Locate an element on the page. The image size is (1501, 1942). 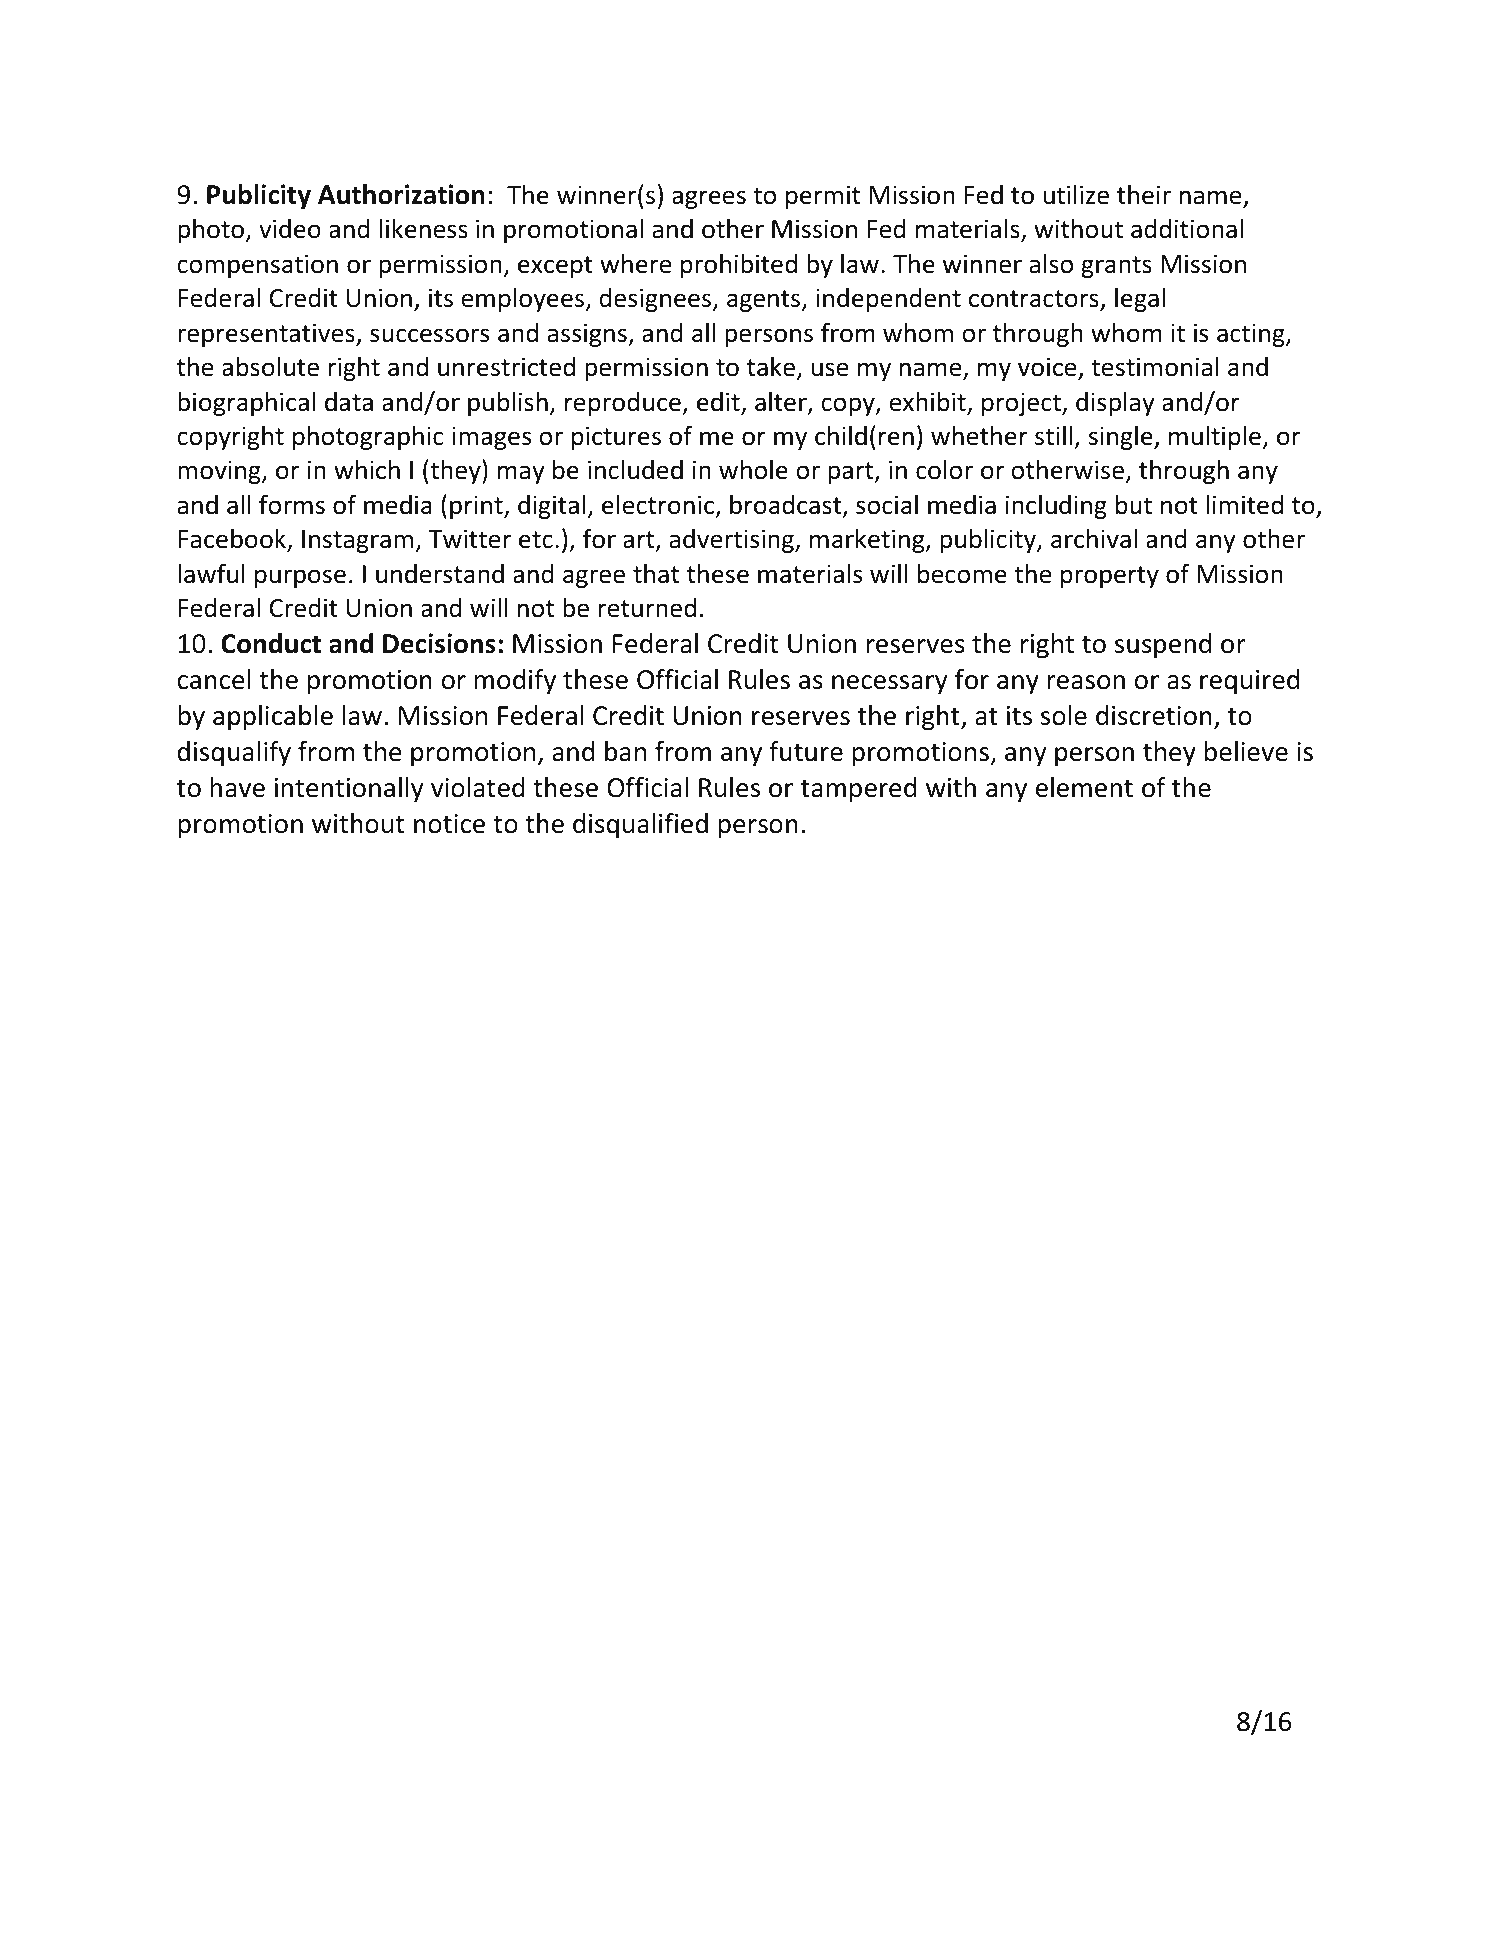
permit is located at coordinates (823, 197).
